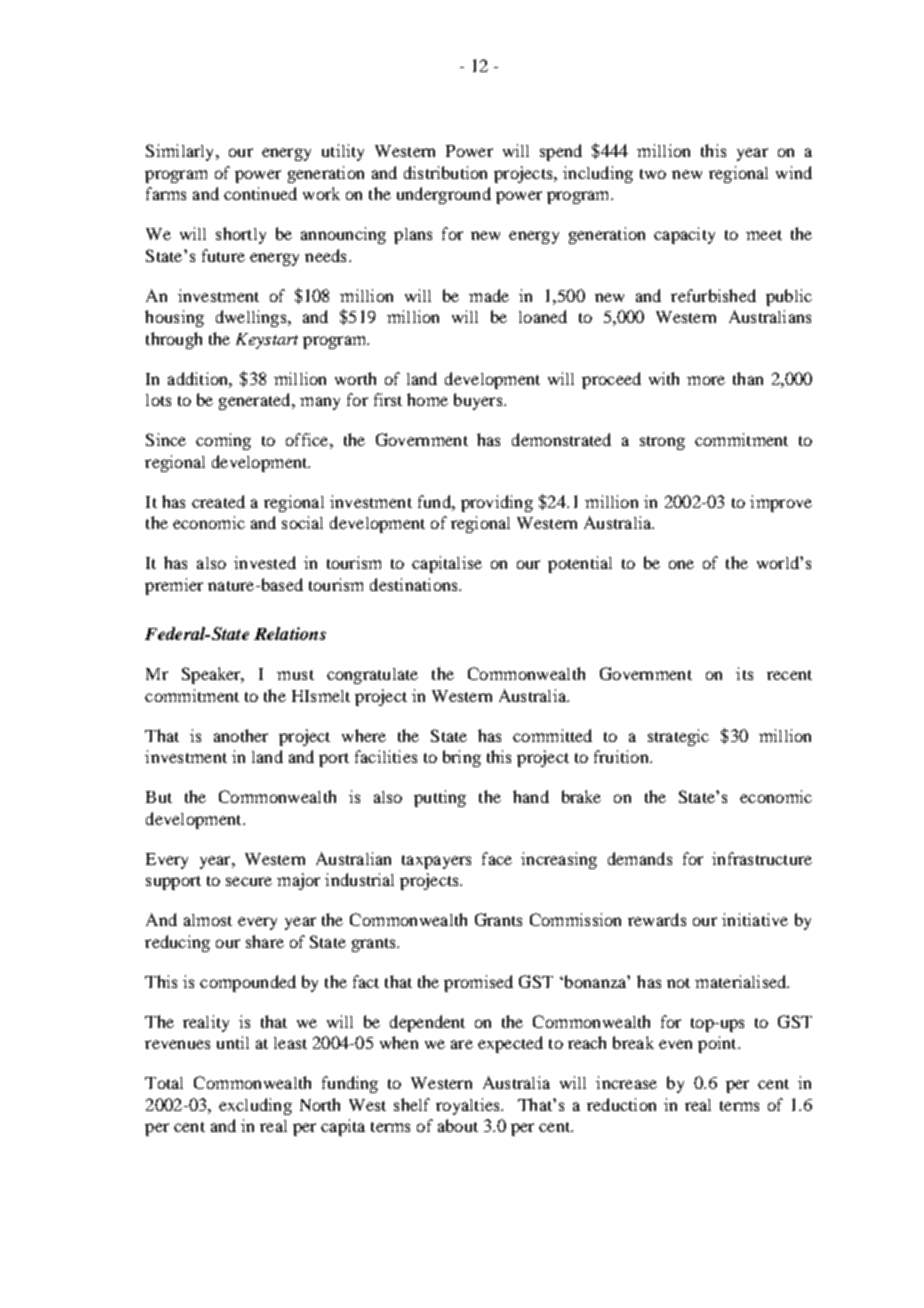  Describe the element at coordinates (249, 881) in the image. I see `secure` at that location.
